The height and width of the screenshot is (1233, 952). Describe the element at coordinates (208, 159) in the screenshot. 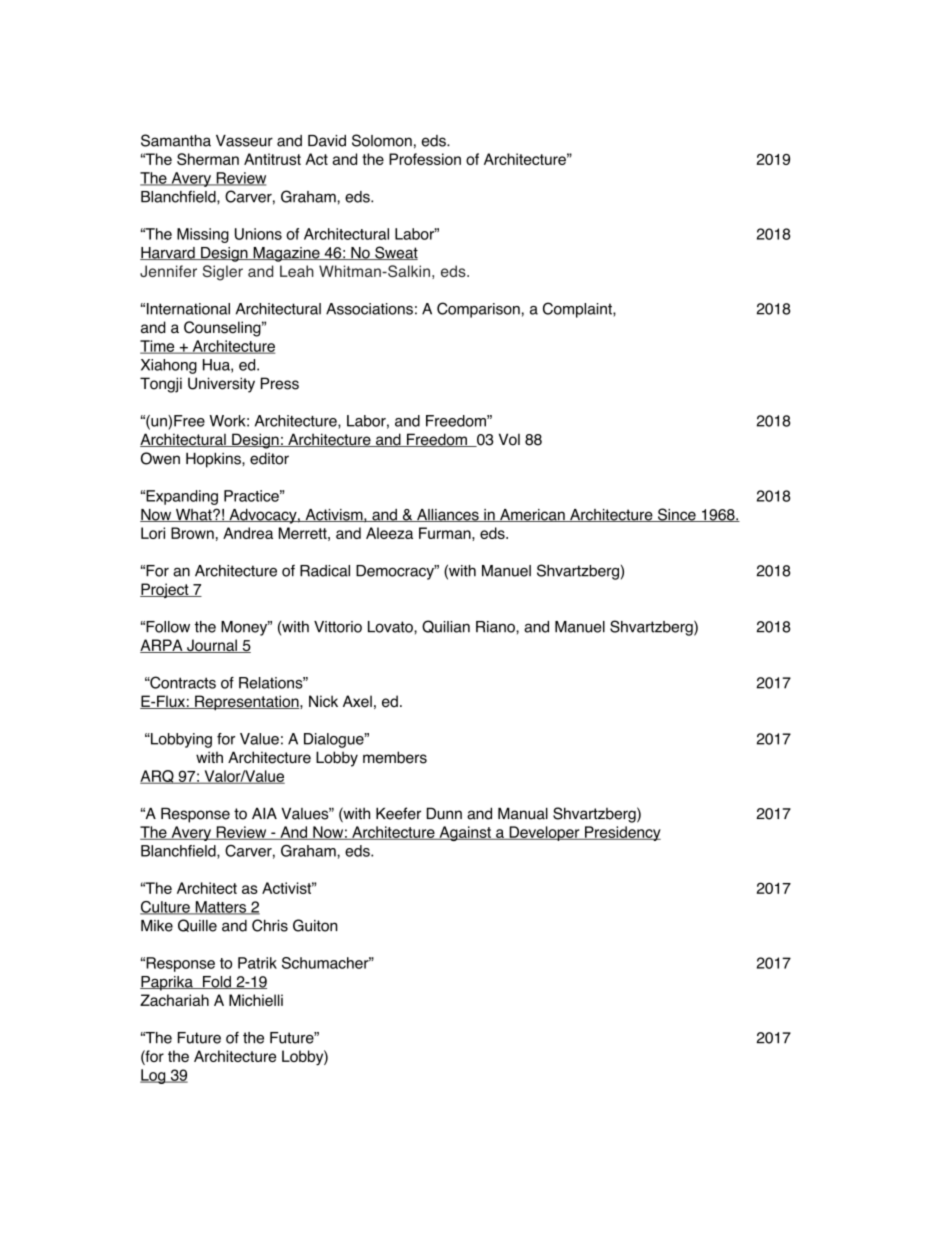

I see `Sherman` at that location.
